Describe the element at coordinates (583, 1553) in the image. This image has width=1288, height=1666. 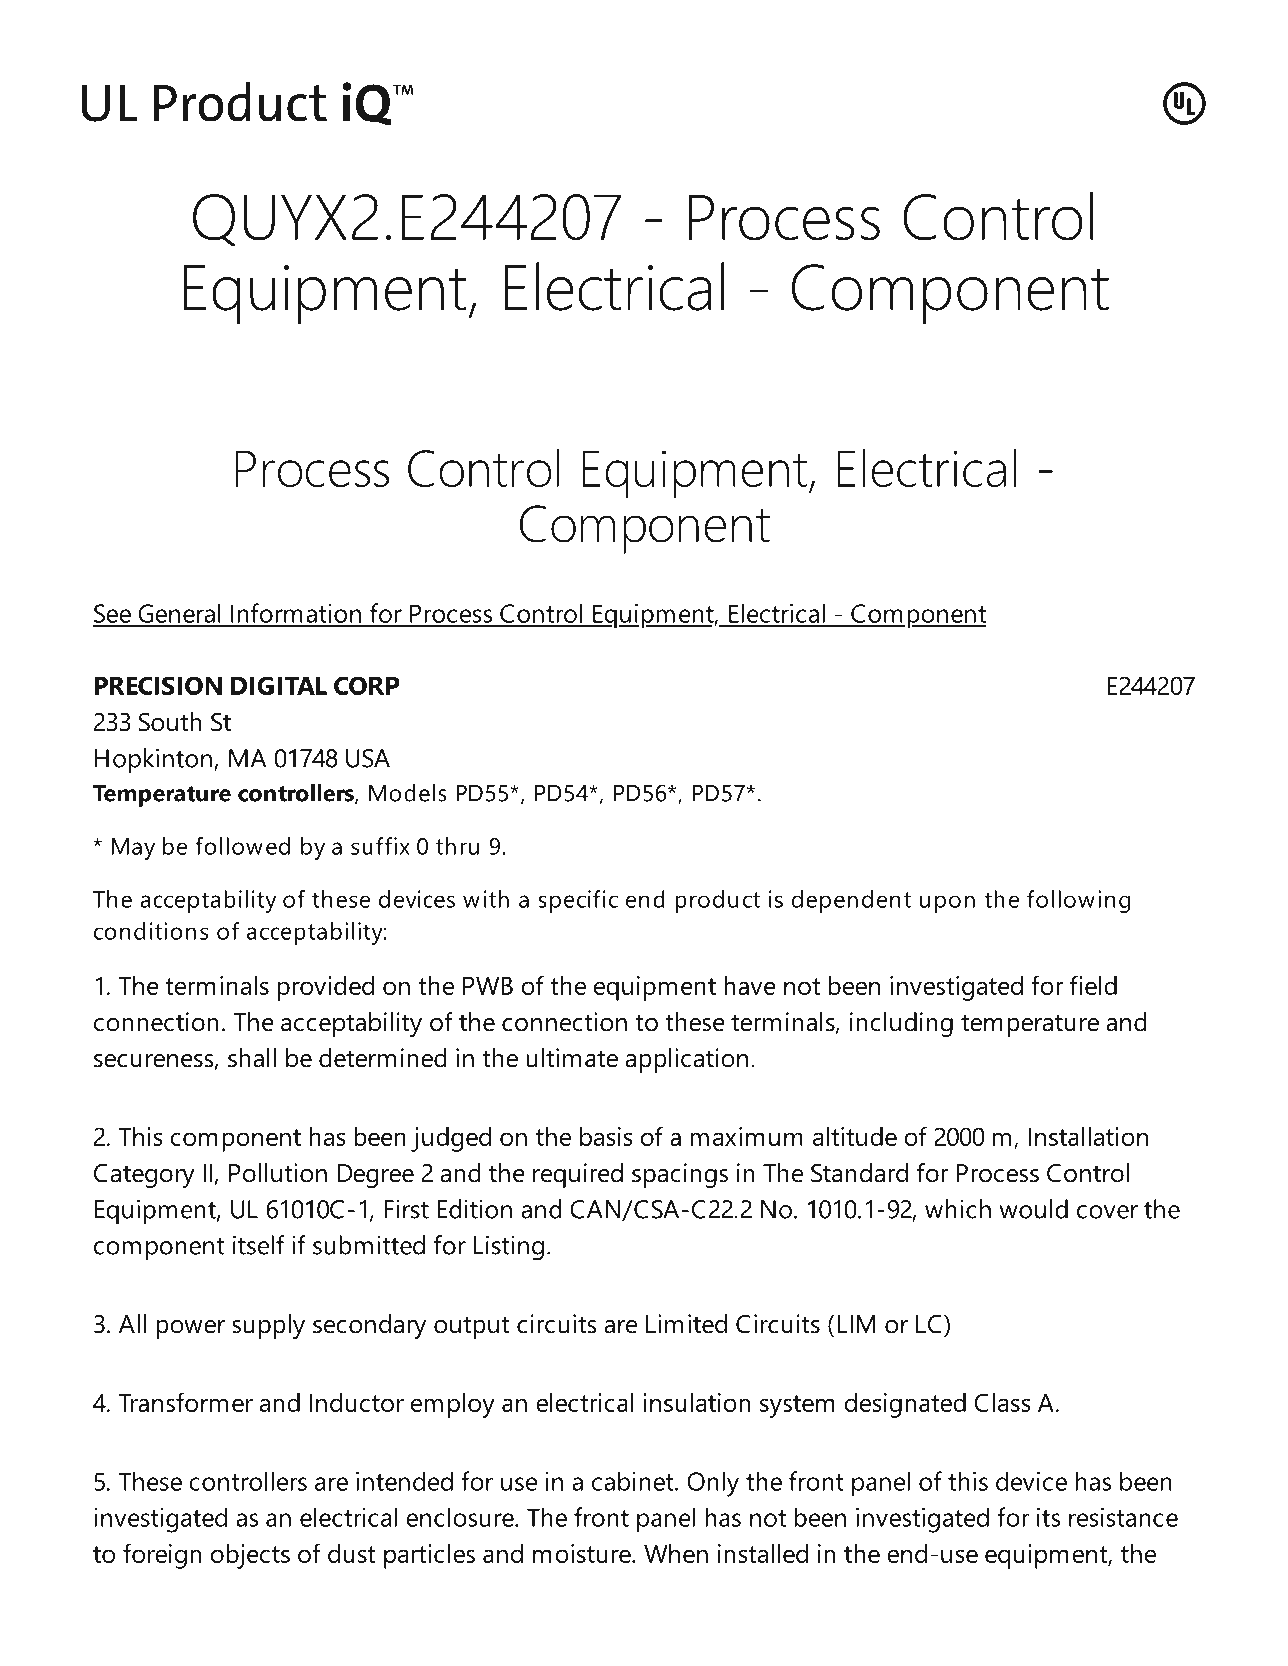
I see `moisture` at that location.
